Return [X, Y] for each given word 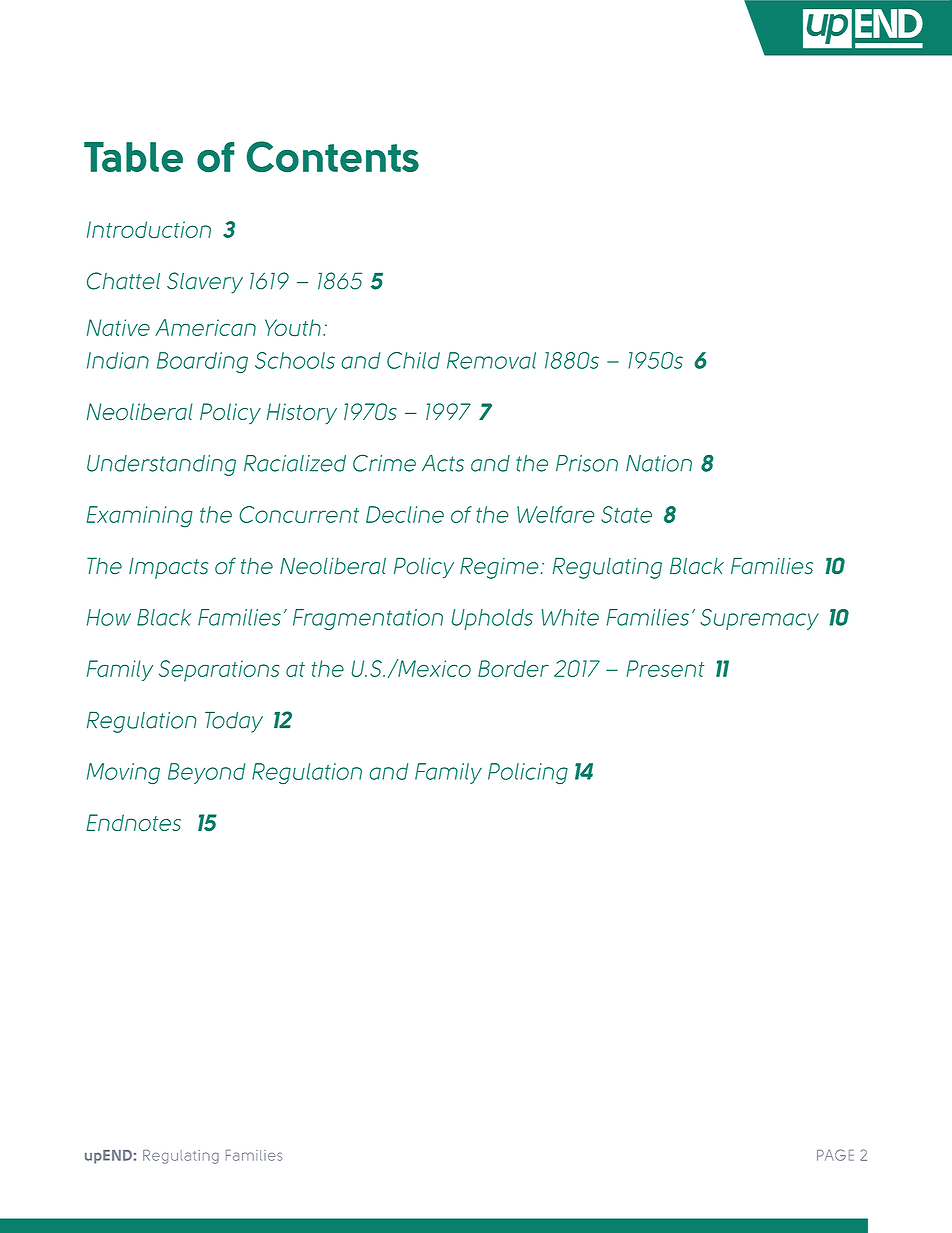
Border [513, 668]
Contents [333, 156]
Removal [491, 360]
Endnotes [133, 823]
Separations [219, 671]
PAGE [835, 1155]
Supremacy [759, 619]
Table [133, 157]
